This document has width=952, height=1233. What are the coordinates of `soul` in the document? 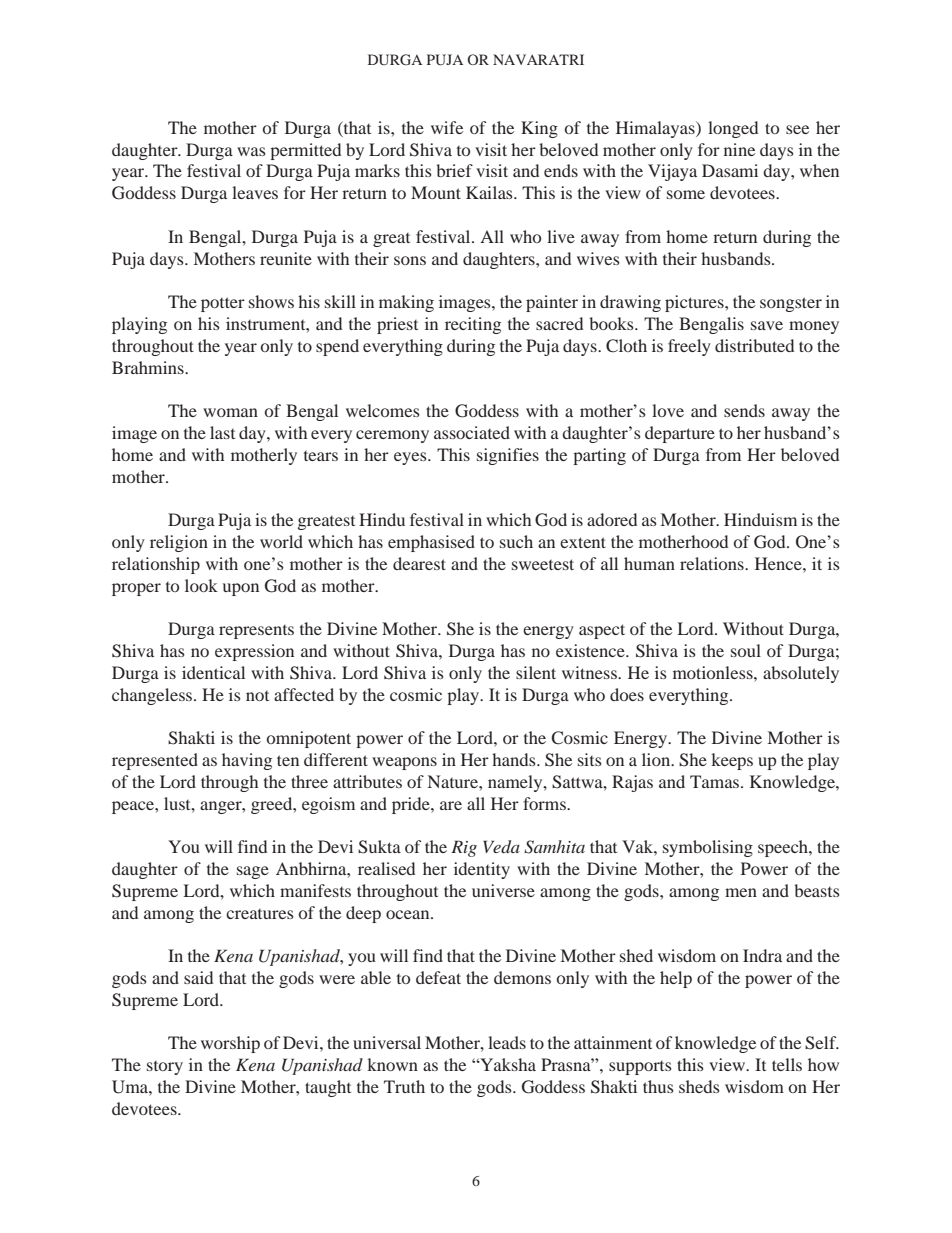 It's located at (746, 650).
